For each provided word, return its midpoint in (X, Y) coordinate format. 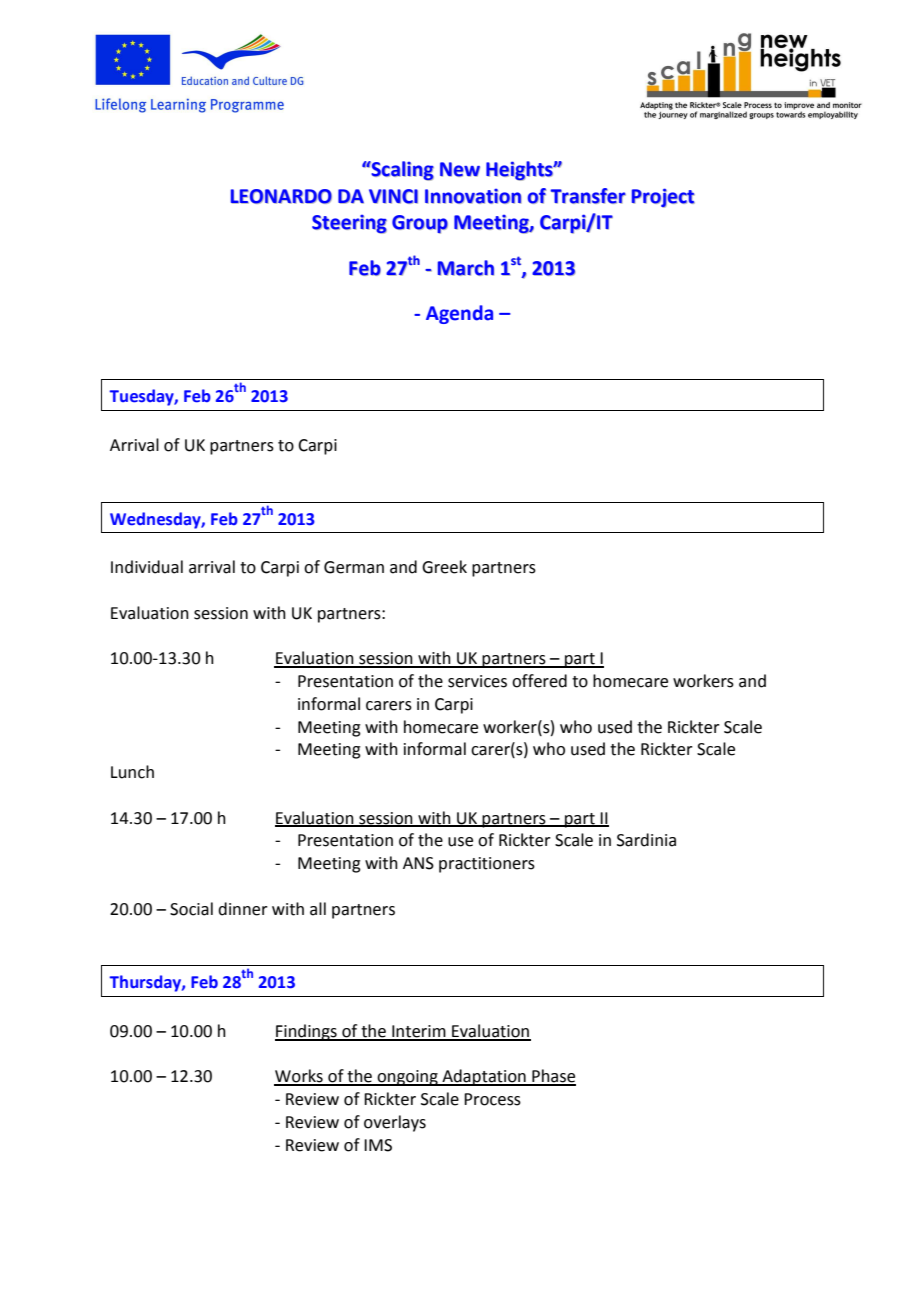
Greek (444, 567)
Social (191, 909)
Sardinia (646, 840)
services (477, 681)
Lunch (132, 772)
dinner (243, 909)
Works (299, 1077)
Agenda (459, 314)
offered (539, 681)
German (354, 567)
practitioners (487, 865)
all (318, 909)
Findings (307, 1032)
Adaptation (484, 1077)
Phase (553, 1077)
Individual (147, 567)
